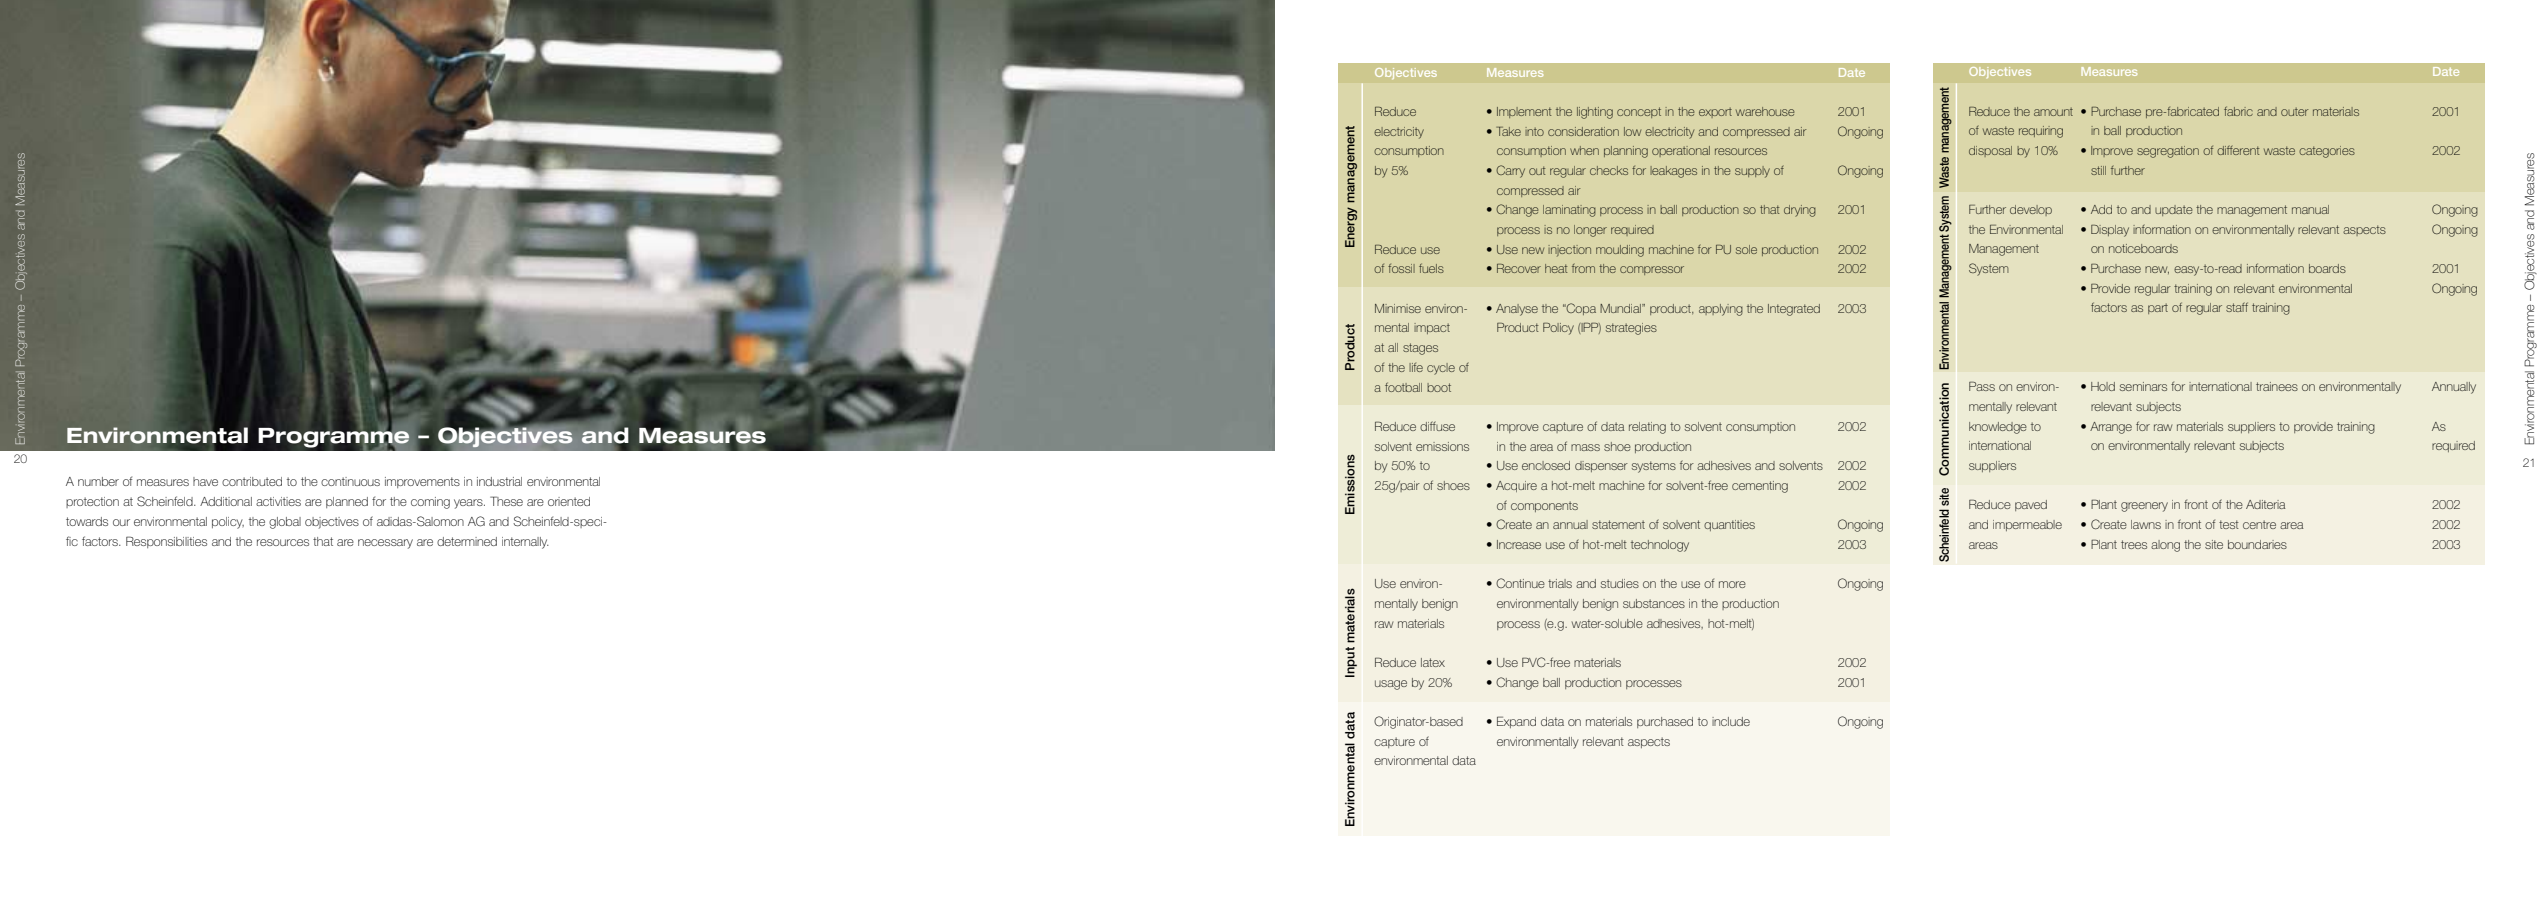 The height and width of the screenshot is (901, 2548). I want to click on requiring, so click(2041, 132).
